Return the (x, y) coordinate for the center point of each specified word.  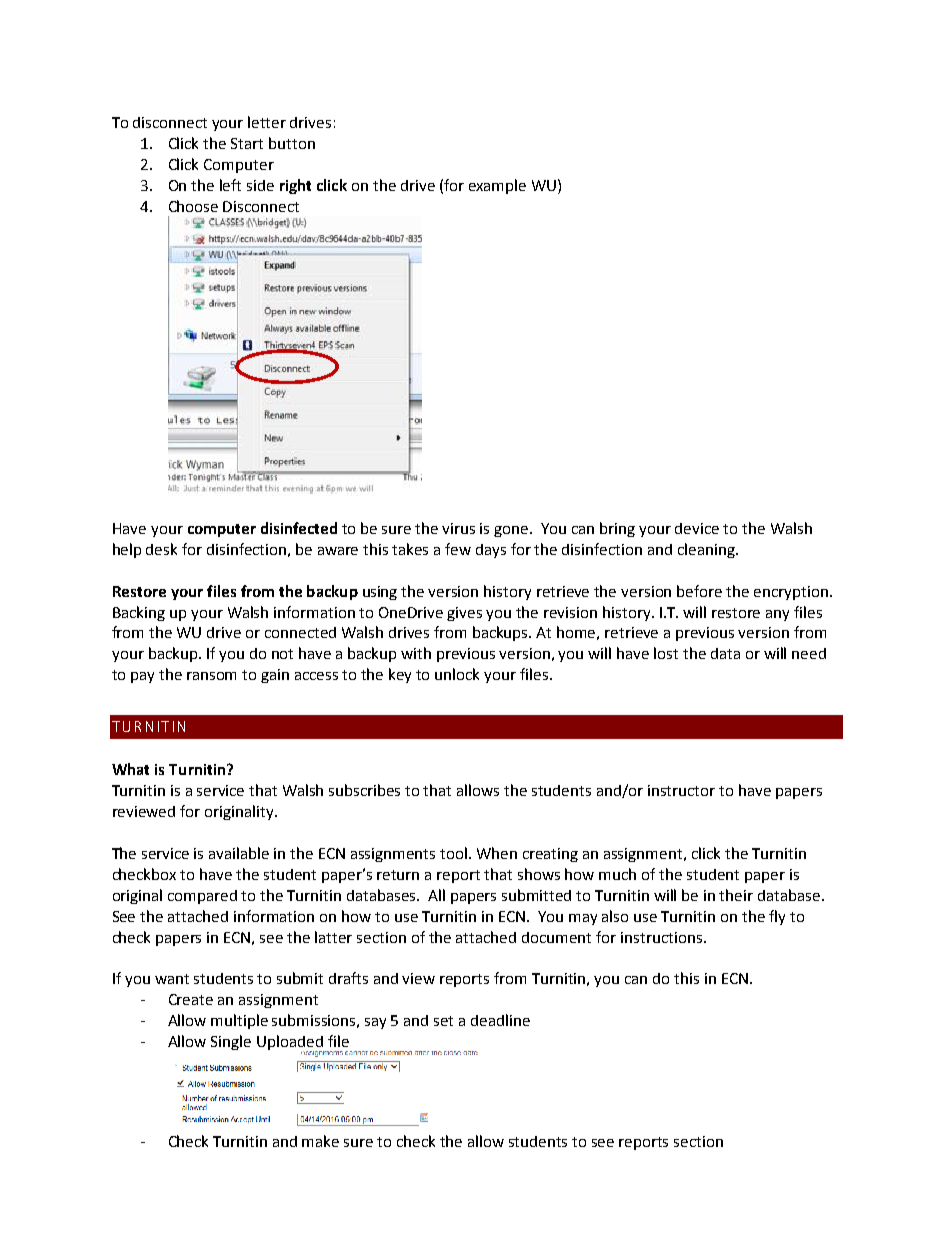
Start (247, 143)
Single (231, 1042)
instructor (681, 790)
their (736, 895)
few (458, 549)
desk (161, 549)
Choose (193, 206)
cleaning (707, 550)
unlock (457, 674)
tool (453, 853)
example (497, 186)
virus (458, 528)
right (295, 186)
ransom (211, 676)
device (697, 528)
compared (202, 897)
